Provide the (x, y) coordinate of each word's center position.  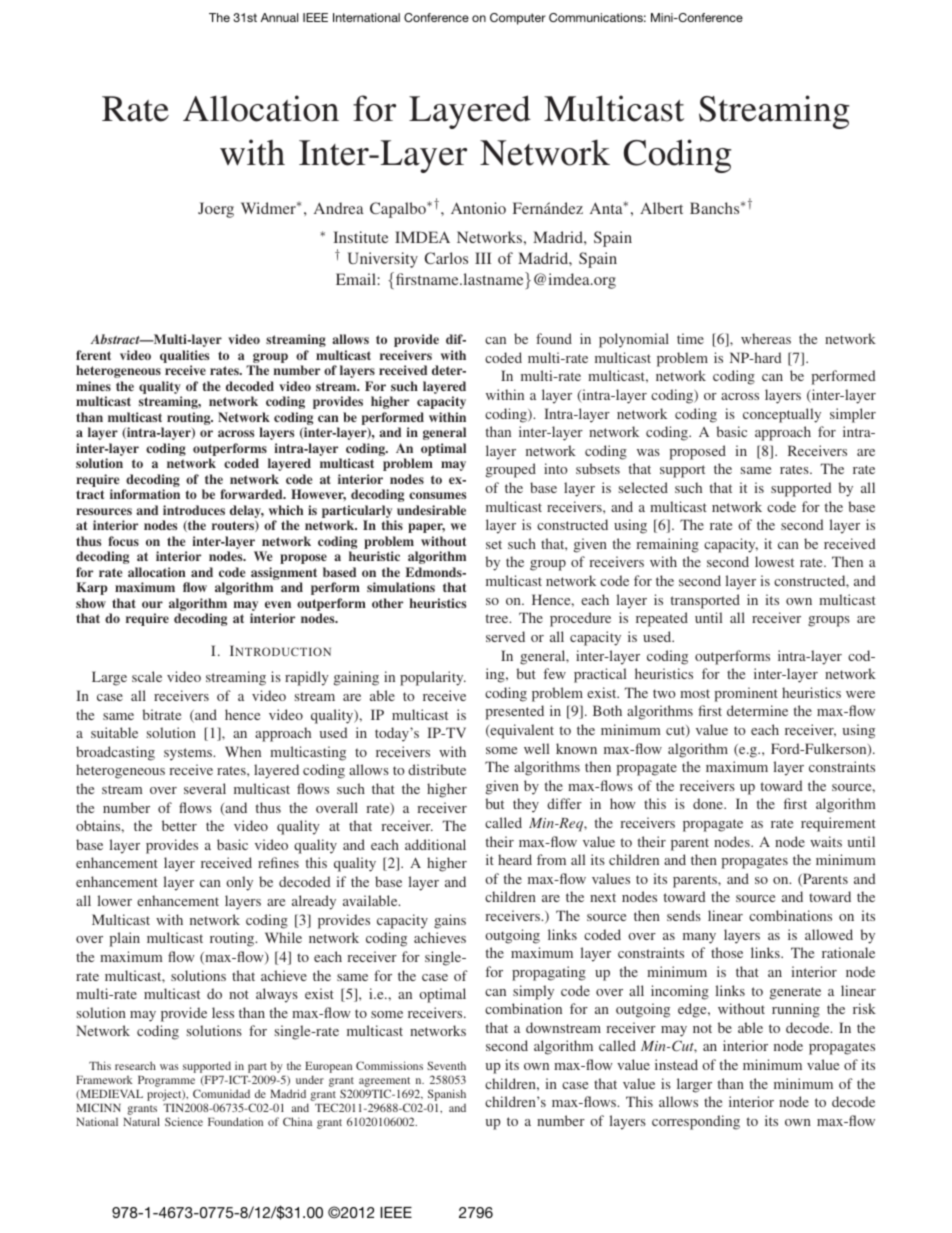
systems (189, 754)
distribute (437, 769)
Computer (518, 19)
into (556, 468)
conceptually (782, 415)
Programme (168, 1083)
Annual (279, 17)
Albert (661, 208)
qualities (184, 356)
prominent (746, 694)
